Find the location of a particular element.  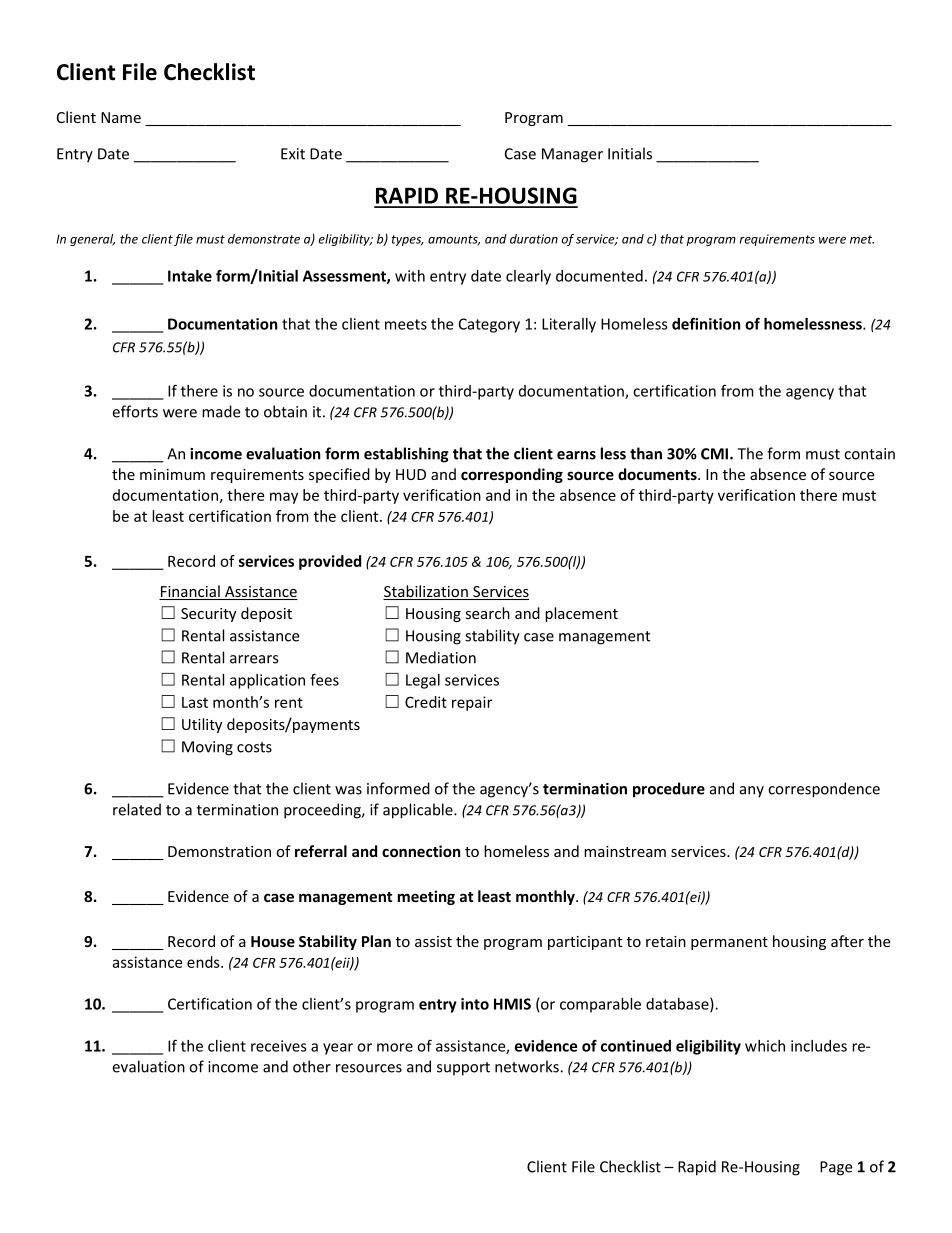

CMI is located at coordinates (714, 454).
